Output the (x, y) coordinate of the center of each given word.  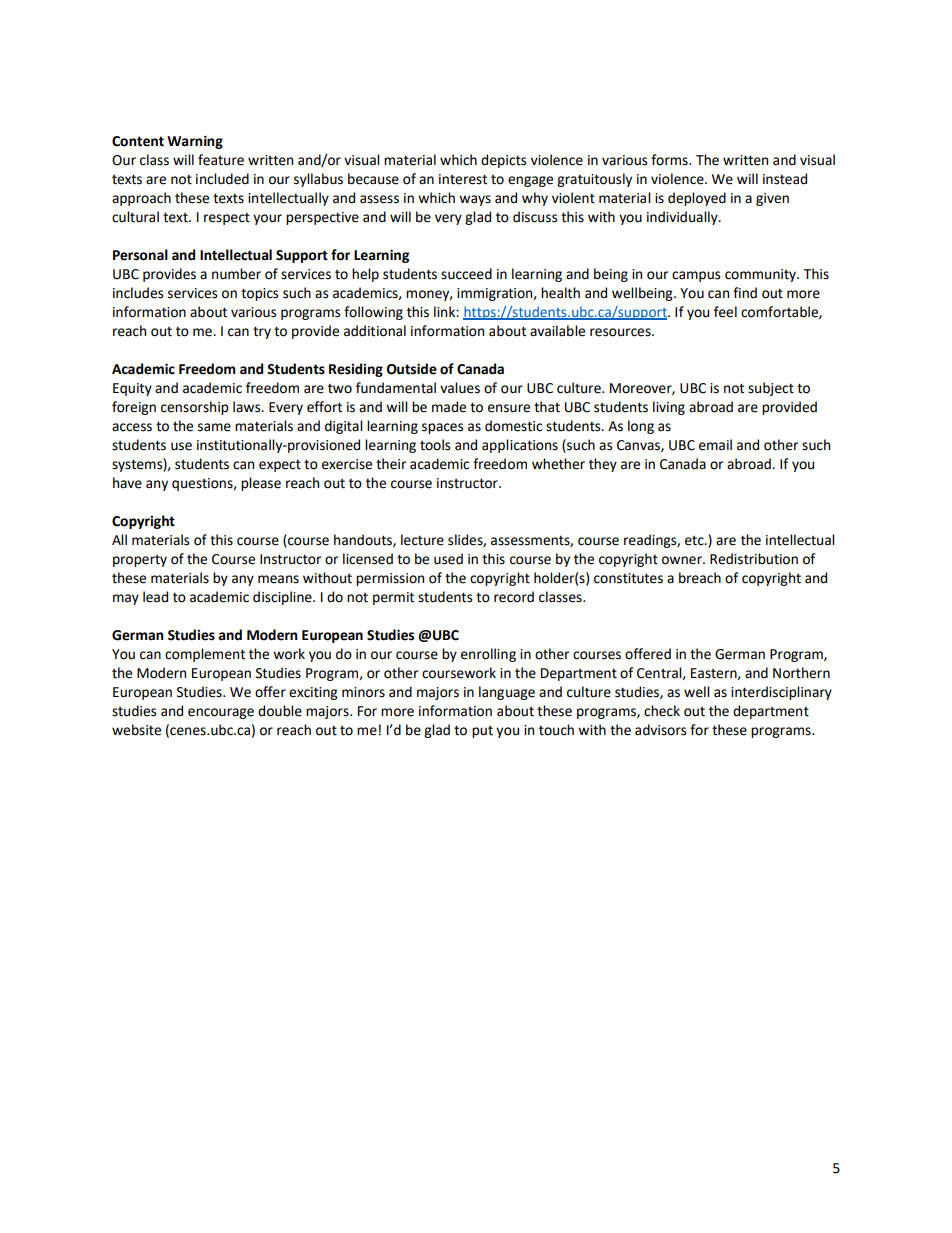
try (262, 332)
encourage (221, 713)
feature (221, 160)
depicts (503, 161)
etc (695, 541)
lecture (422, 540)
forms (670, 160)
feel (725, 312)
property (140, 561)
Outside (412, 369)
